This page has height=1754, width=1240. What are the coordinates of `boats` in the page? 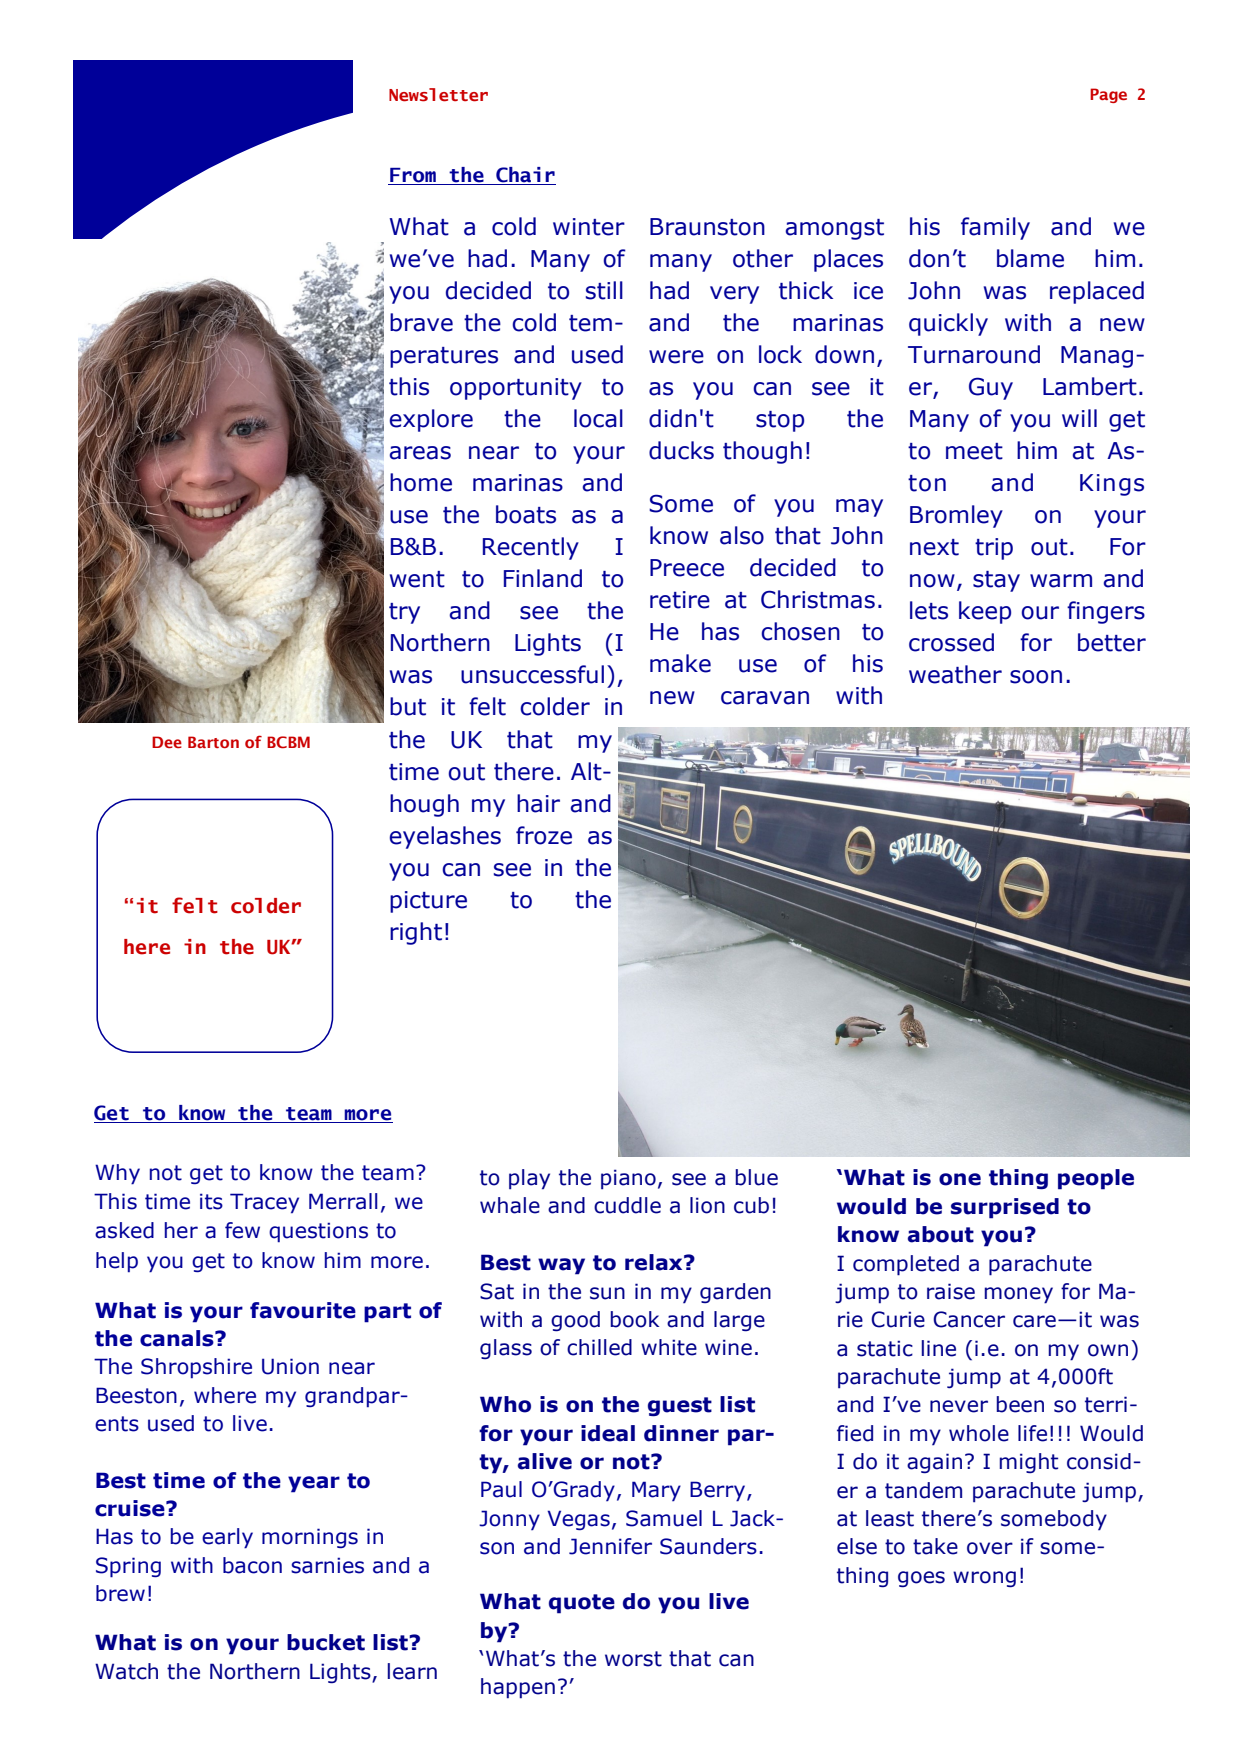 It's located at (526, 514).
